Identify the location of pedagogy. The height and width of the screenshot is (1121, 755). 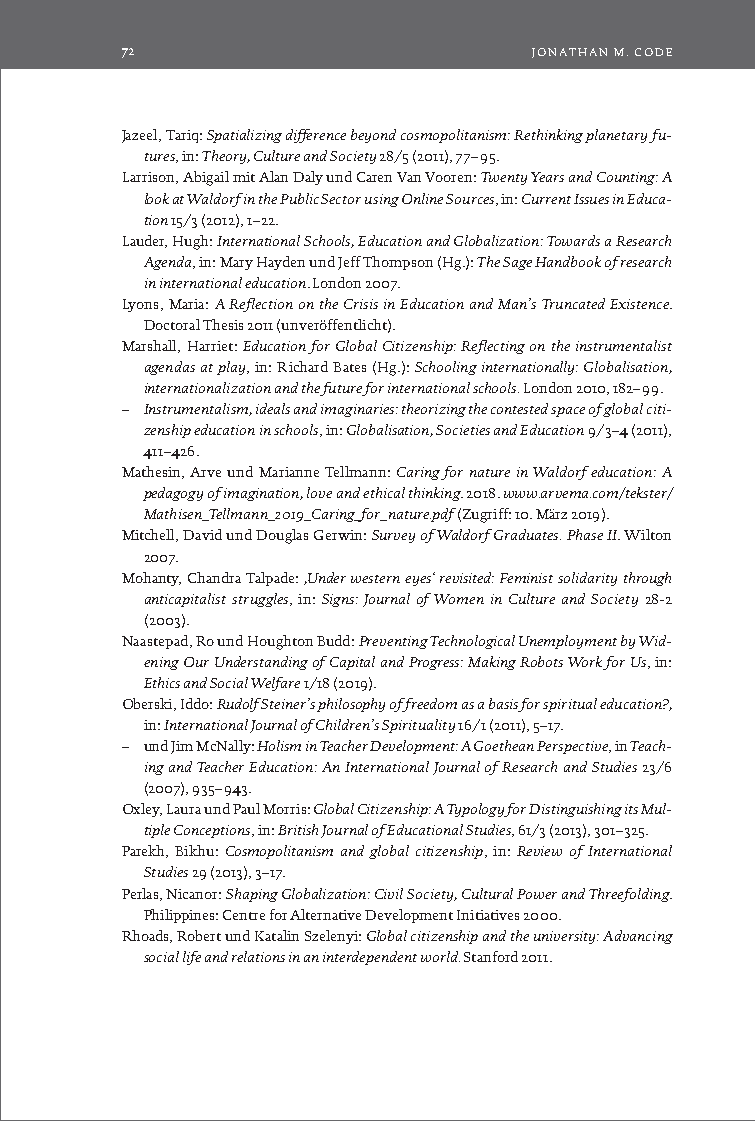
(173, 494).
